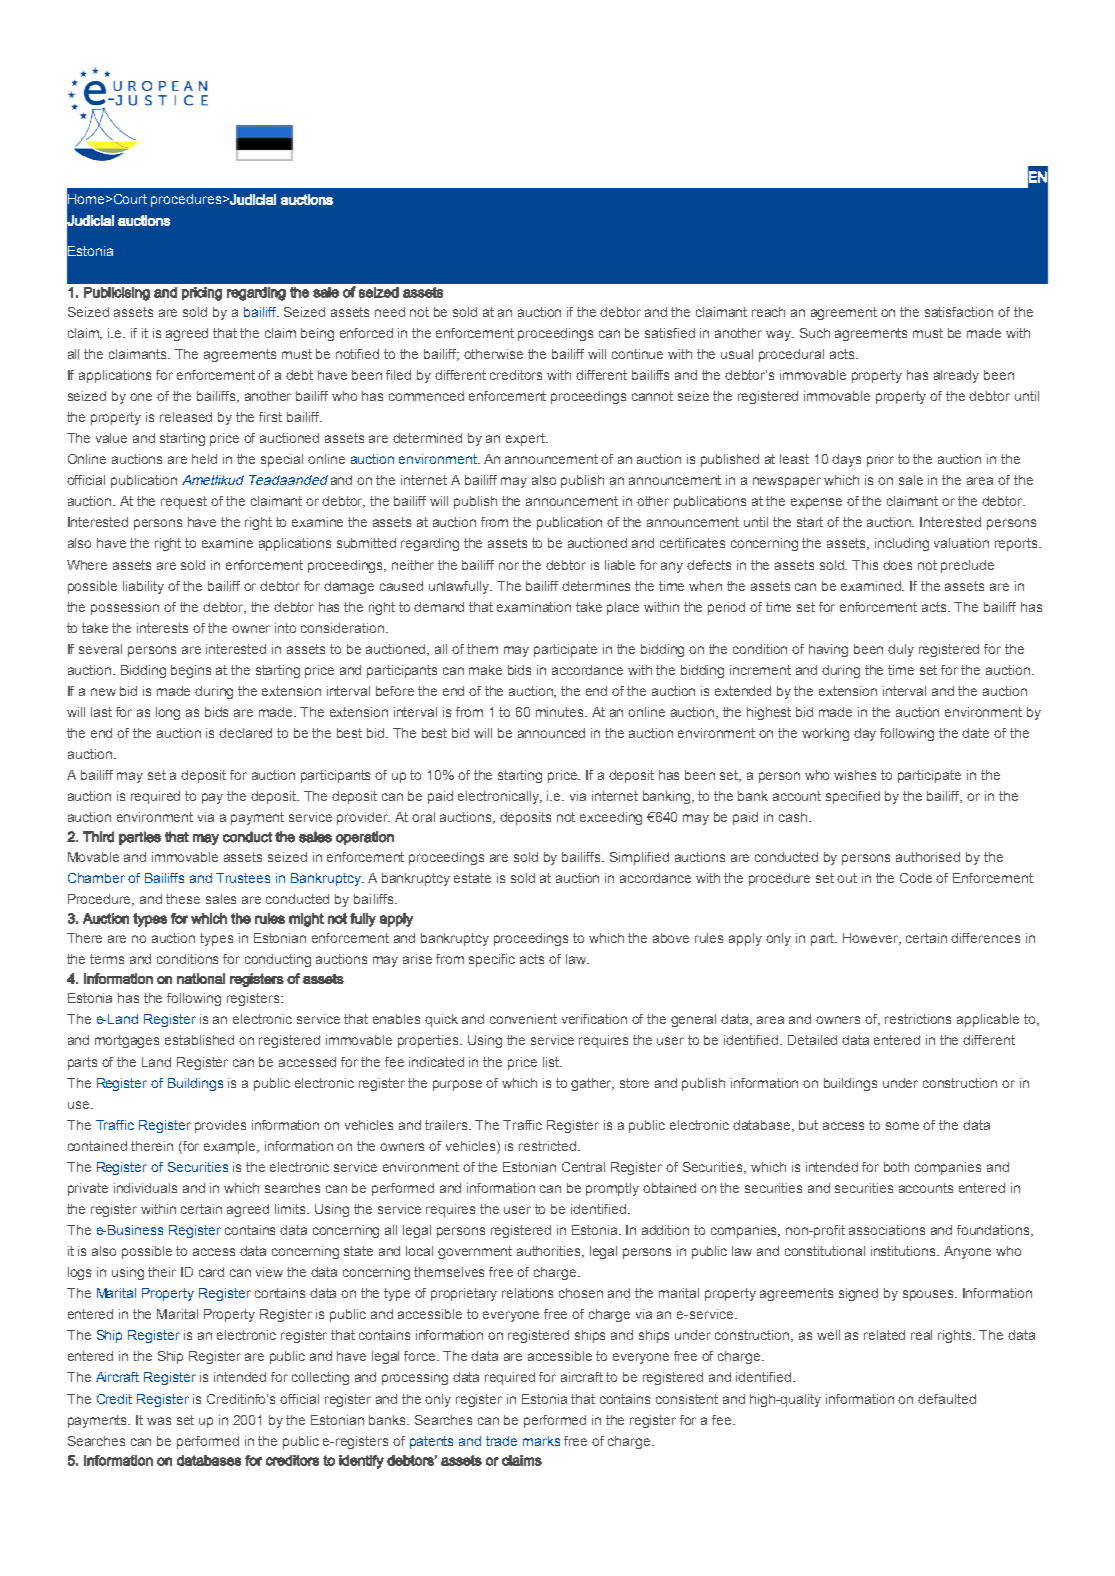 Image resolution: width=1115 pixels, height=1576 pixels. Describe the element at coordinates (896, 1167) in the screenshot. I see `both` at that location.
